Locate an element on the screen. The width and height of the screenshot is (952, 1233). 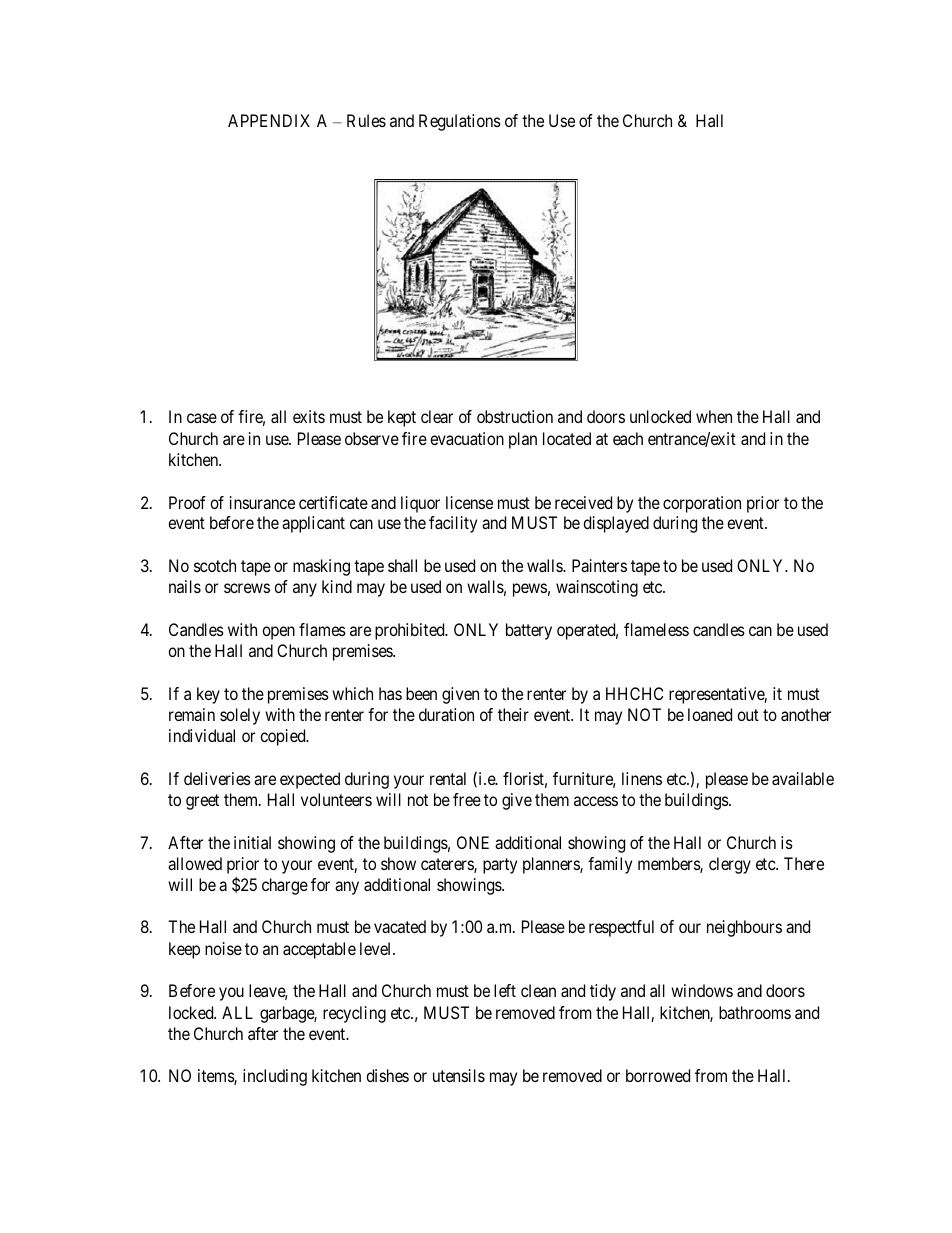
when is located at coordinates (714, 416).
